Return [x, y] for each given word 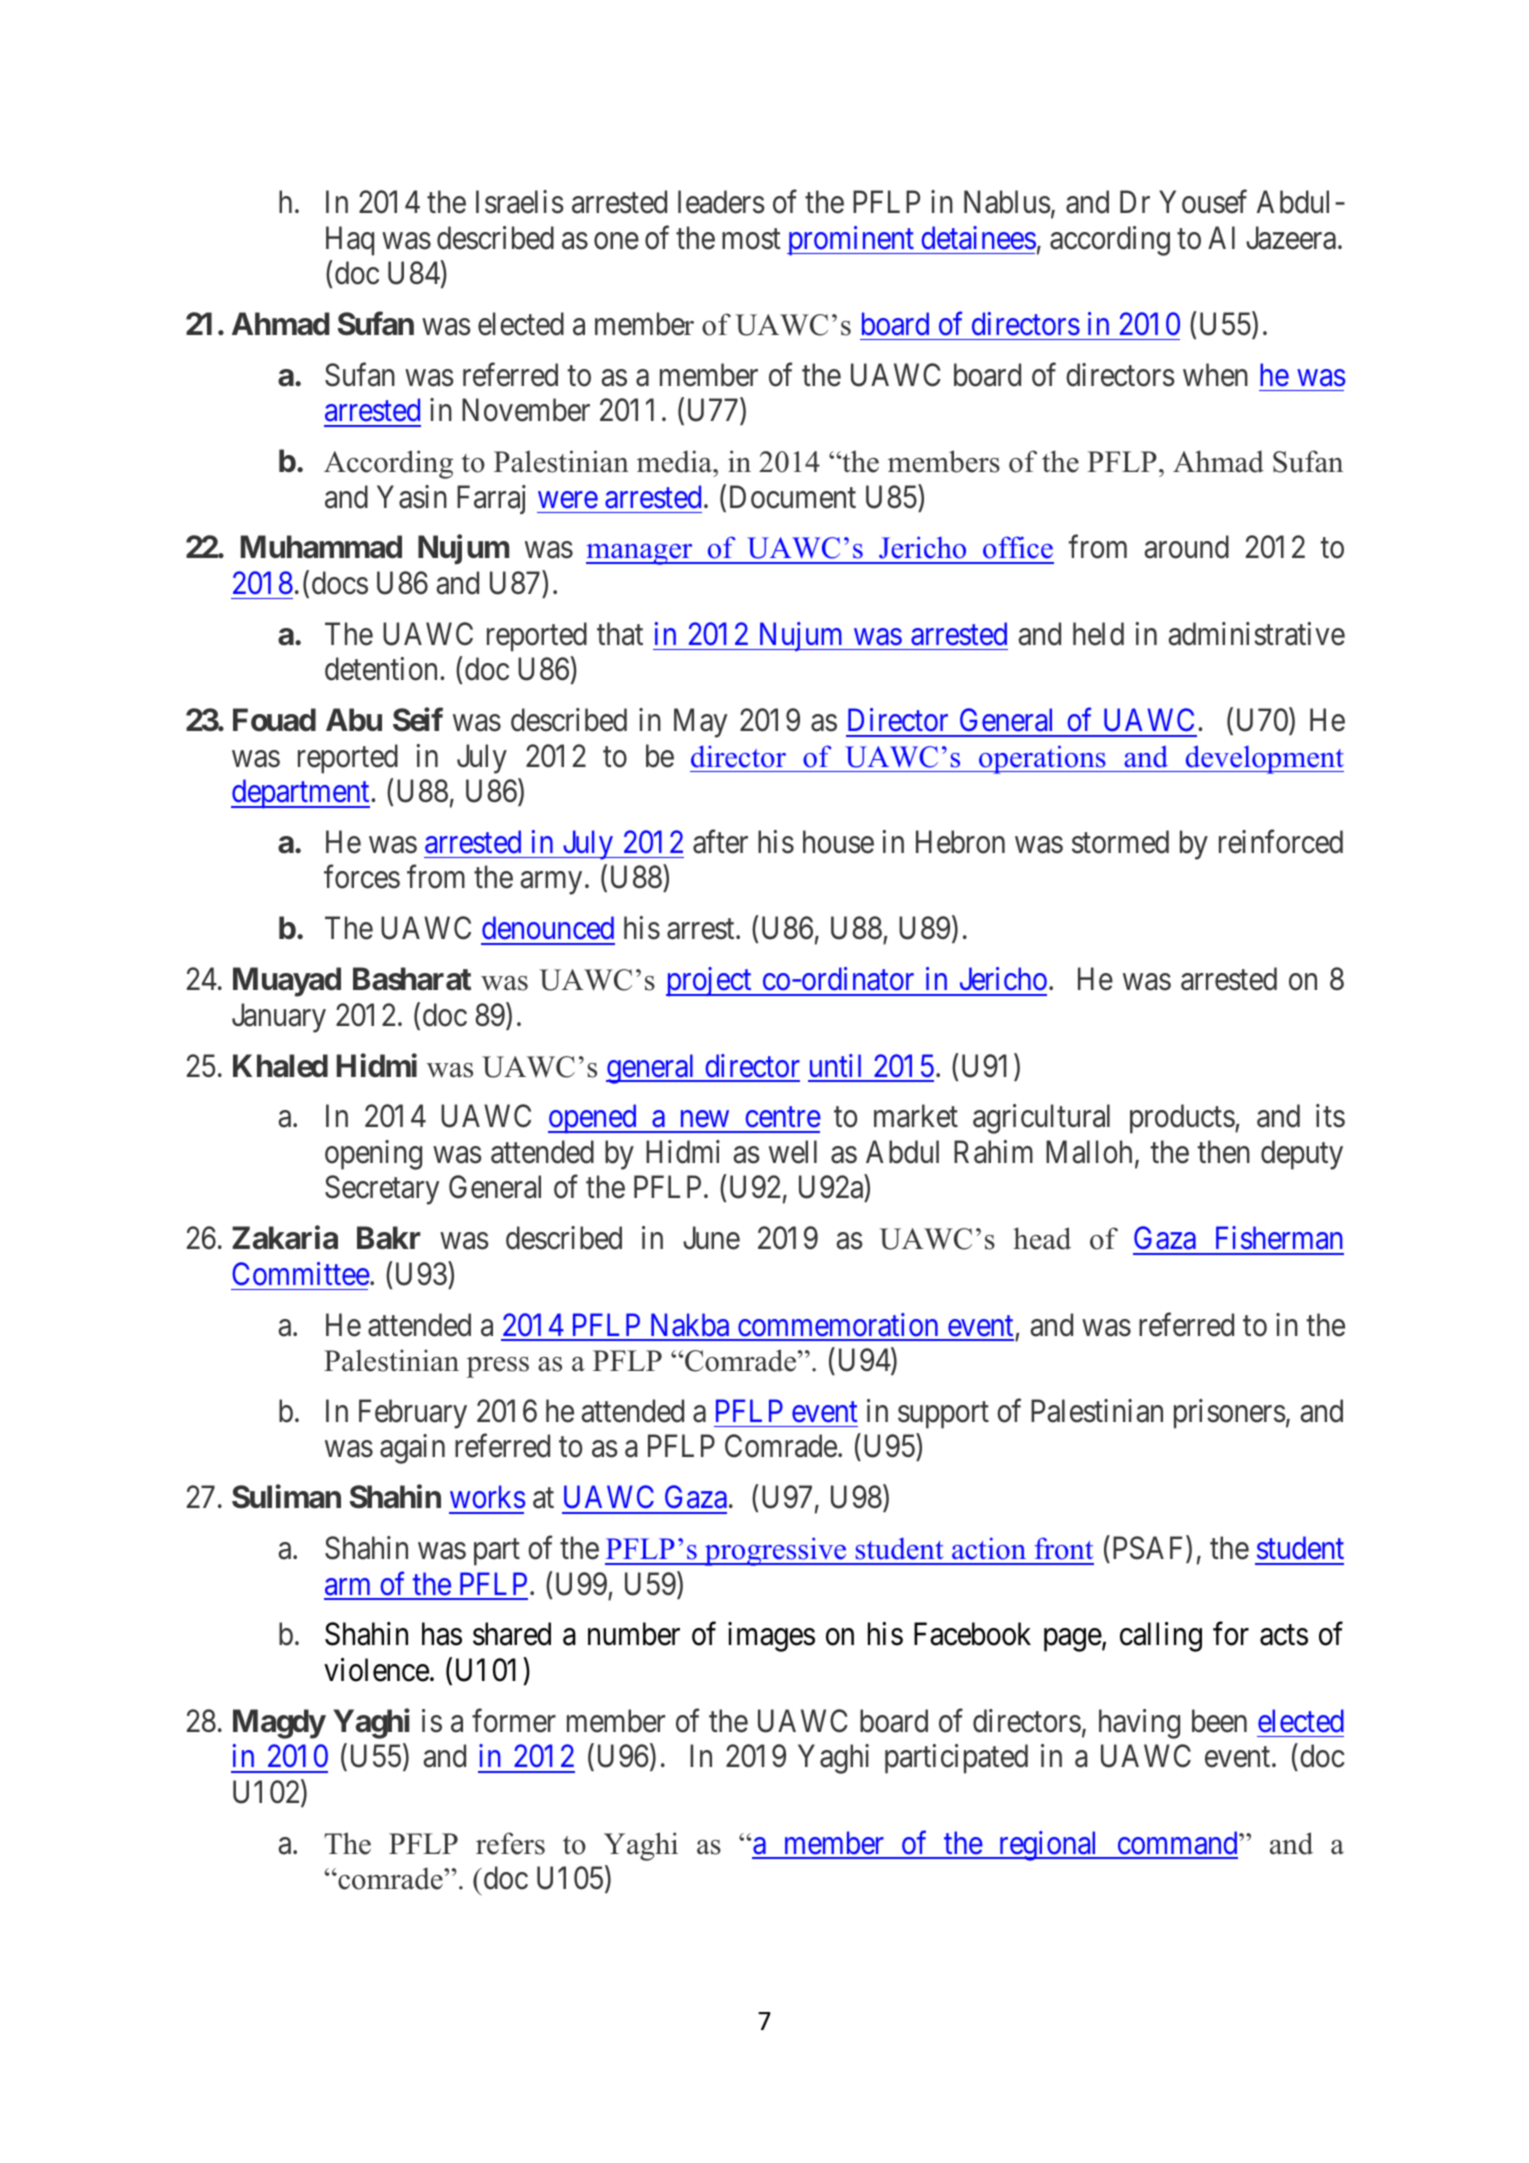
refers [510, 1843]
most [751, 239]
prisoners [1230, 1414]
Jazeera [1291, 238]
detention [383, 669]
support [943, 1415]
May [700, 723]
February [413, 1414]
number [634, 1634]
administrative [1256, 634]
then [1224, 1152]
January [279, 1018]
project [710, 982]
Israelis [520, 202]
